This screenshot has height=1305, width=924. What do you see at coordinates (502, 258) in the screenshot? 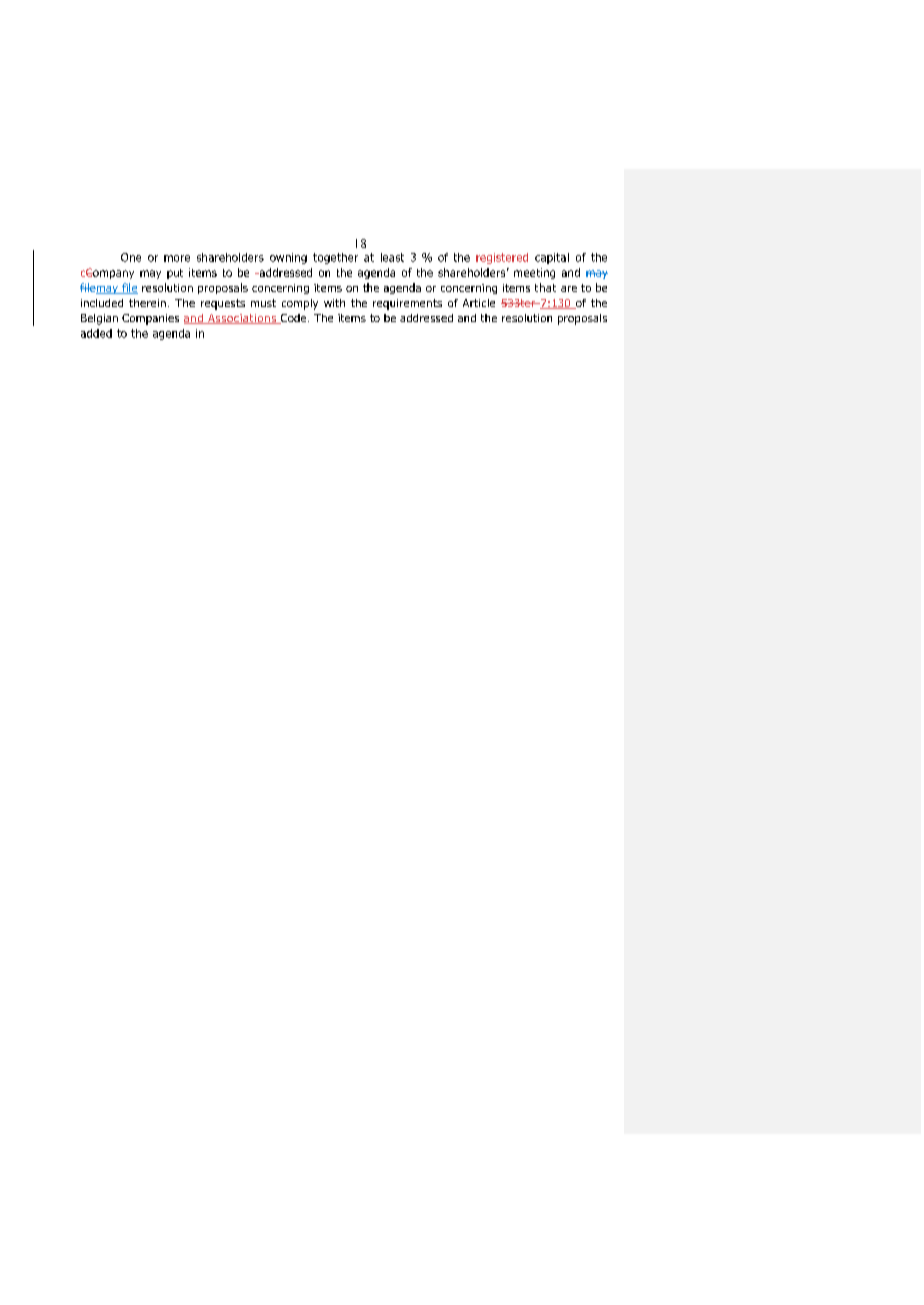
I see `registered` at bounding box center [502, 258].
